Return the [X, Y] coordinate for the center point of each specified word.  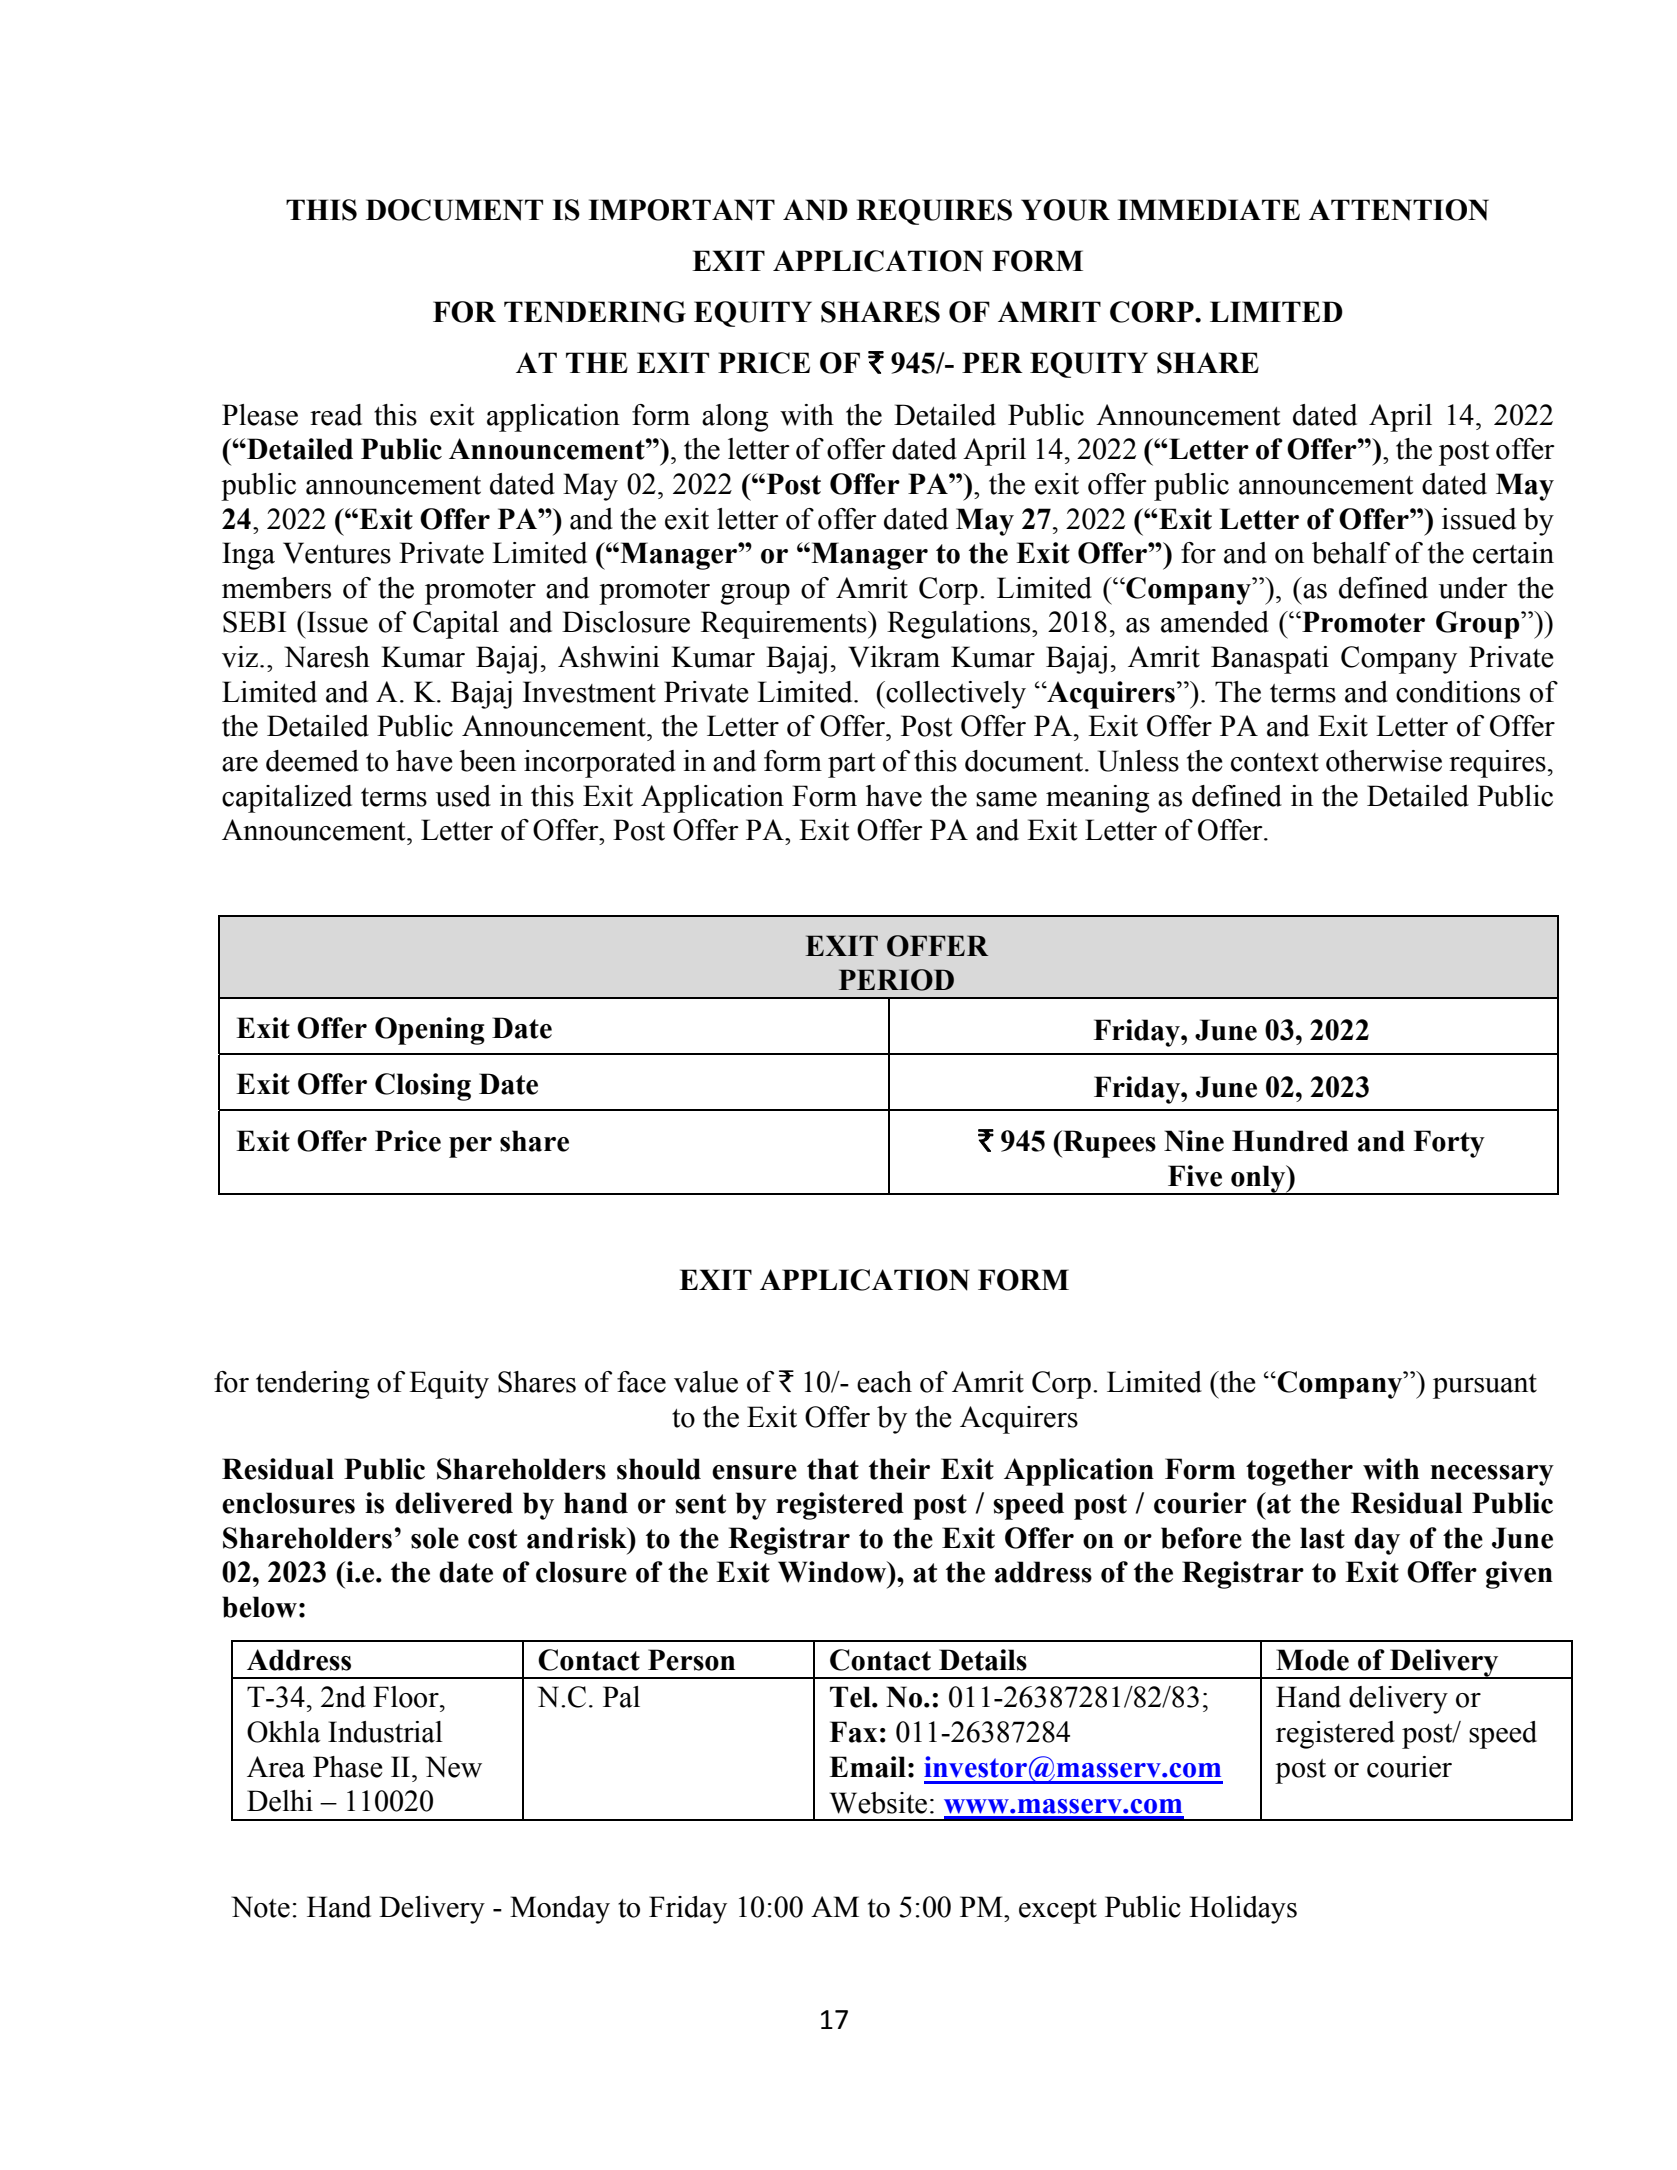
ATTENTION [1399, 210]
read [336, 415]
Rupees [1108, 1144]
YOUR [1065, 210]
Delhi [280, 1801]
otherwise [1384, 761]
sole [435, 1538]
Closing [423, 1087]
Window [833, 1572]
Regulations [960, 625]
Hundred [1290, 1141]
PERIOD [896, 980]
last [1322, 1538]
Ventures [337, 553]
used [463, 796]
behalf [1351, 553]
